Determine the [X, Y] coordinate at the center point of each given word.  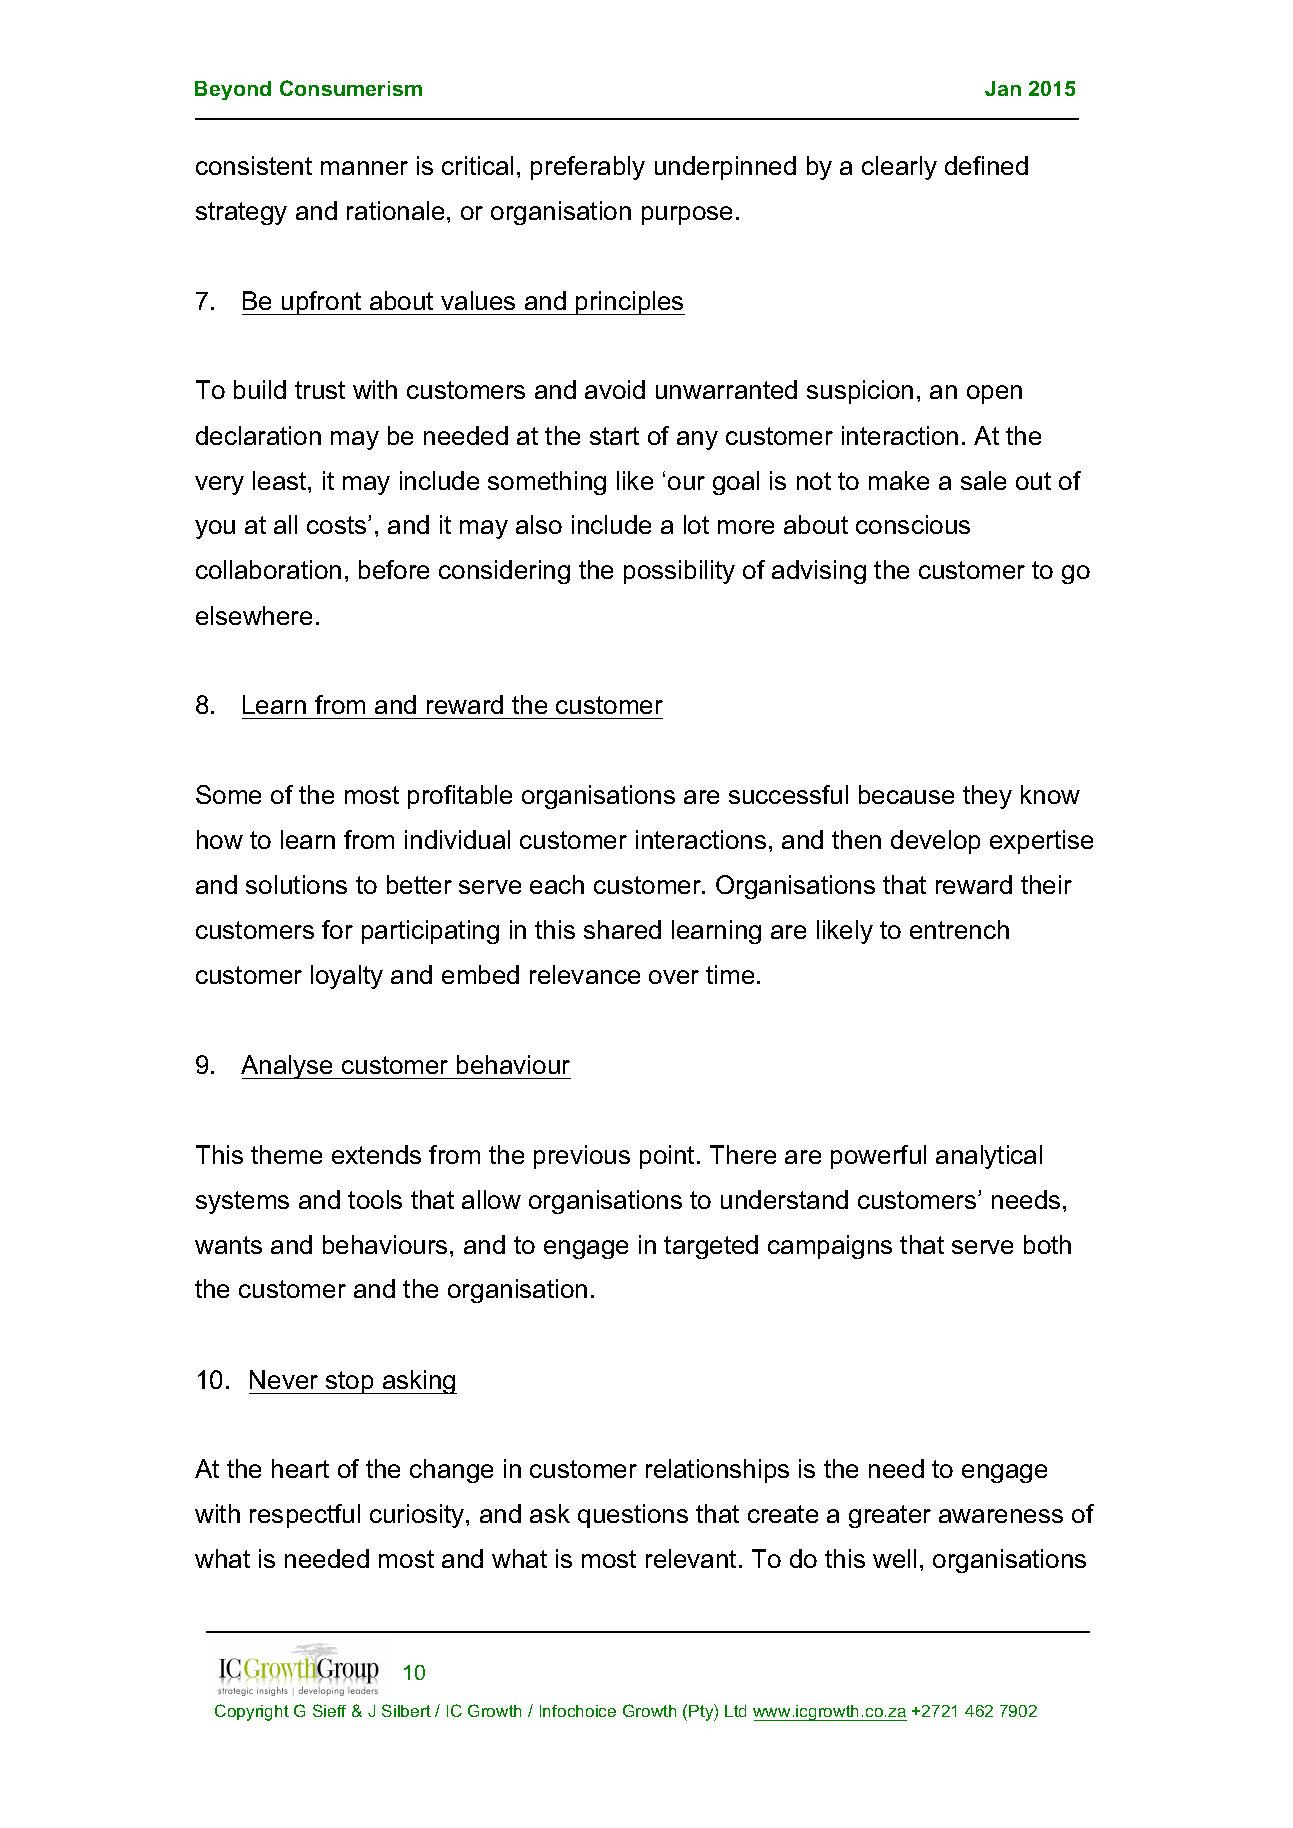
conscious [913, 524]
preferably [588, 168]
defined [986, 165]
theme [286, 1154]
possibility [679, 572]
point [667, 1157]
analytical [989, 1157]
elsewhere [254, 615]
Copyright [252, 1712]
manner [364, 168]
